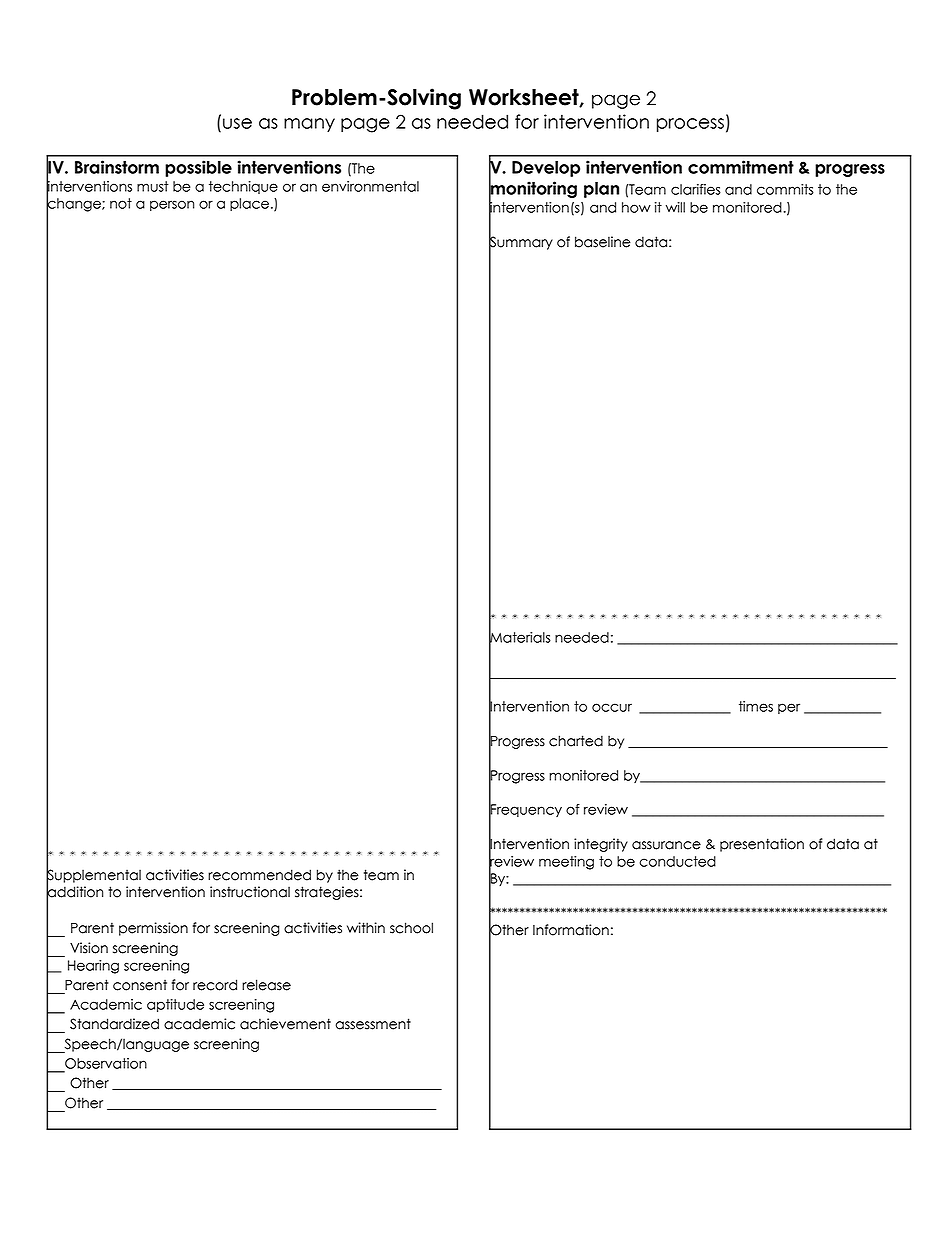 The image size is (952, 1233). I want to click on Materials, so click(520, 637).
